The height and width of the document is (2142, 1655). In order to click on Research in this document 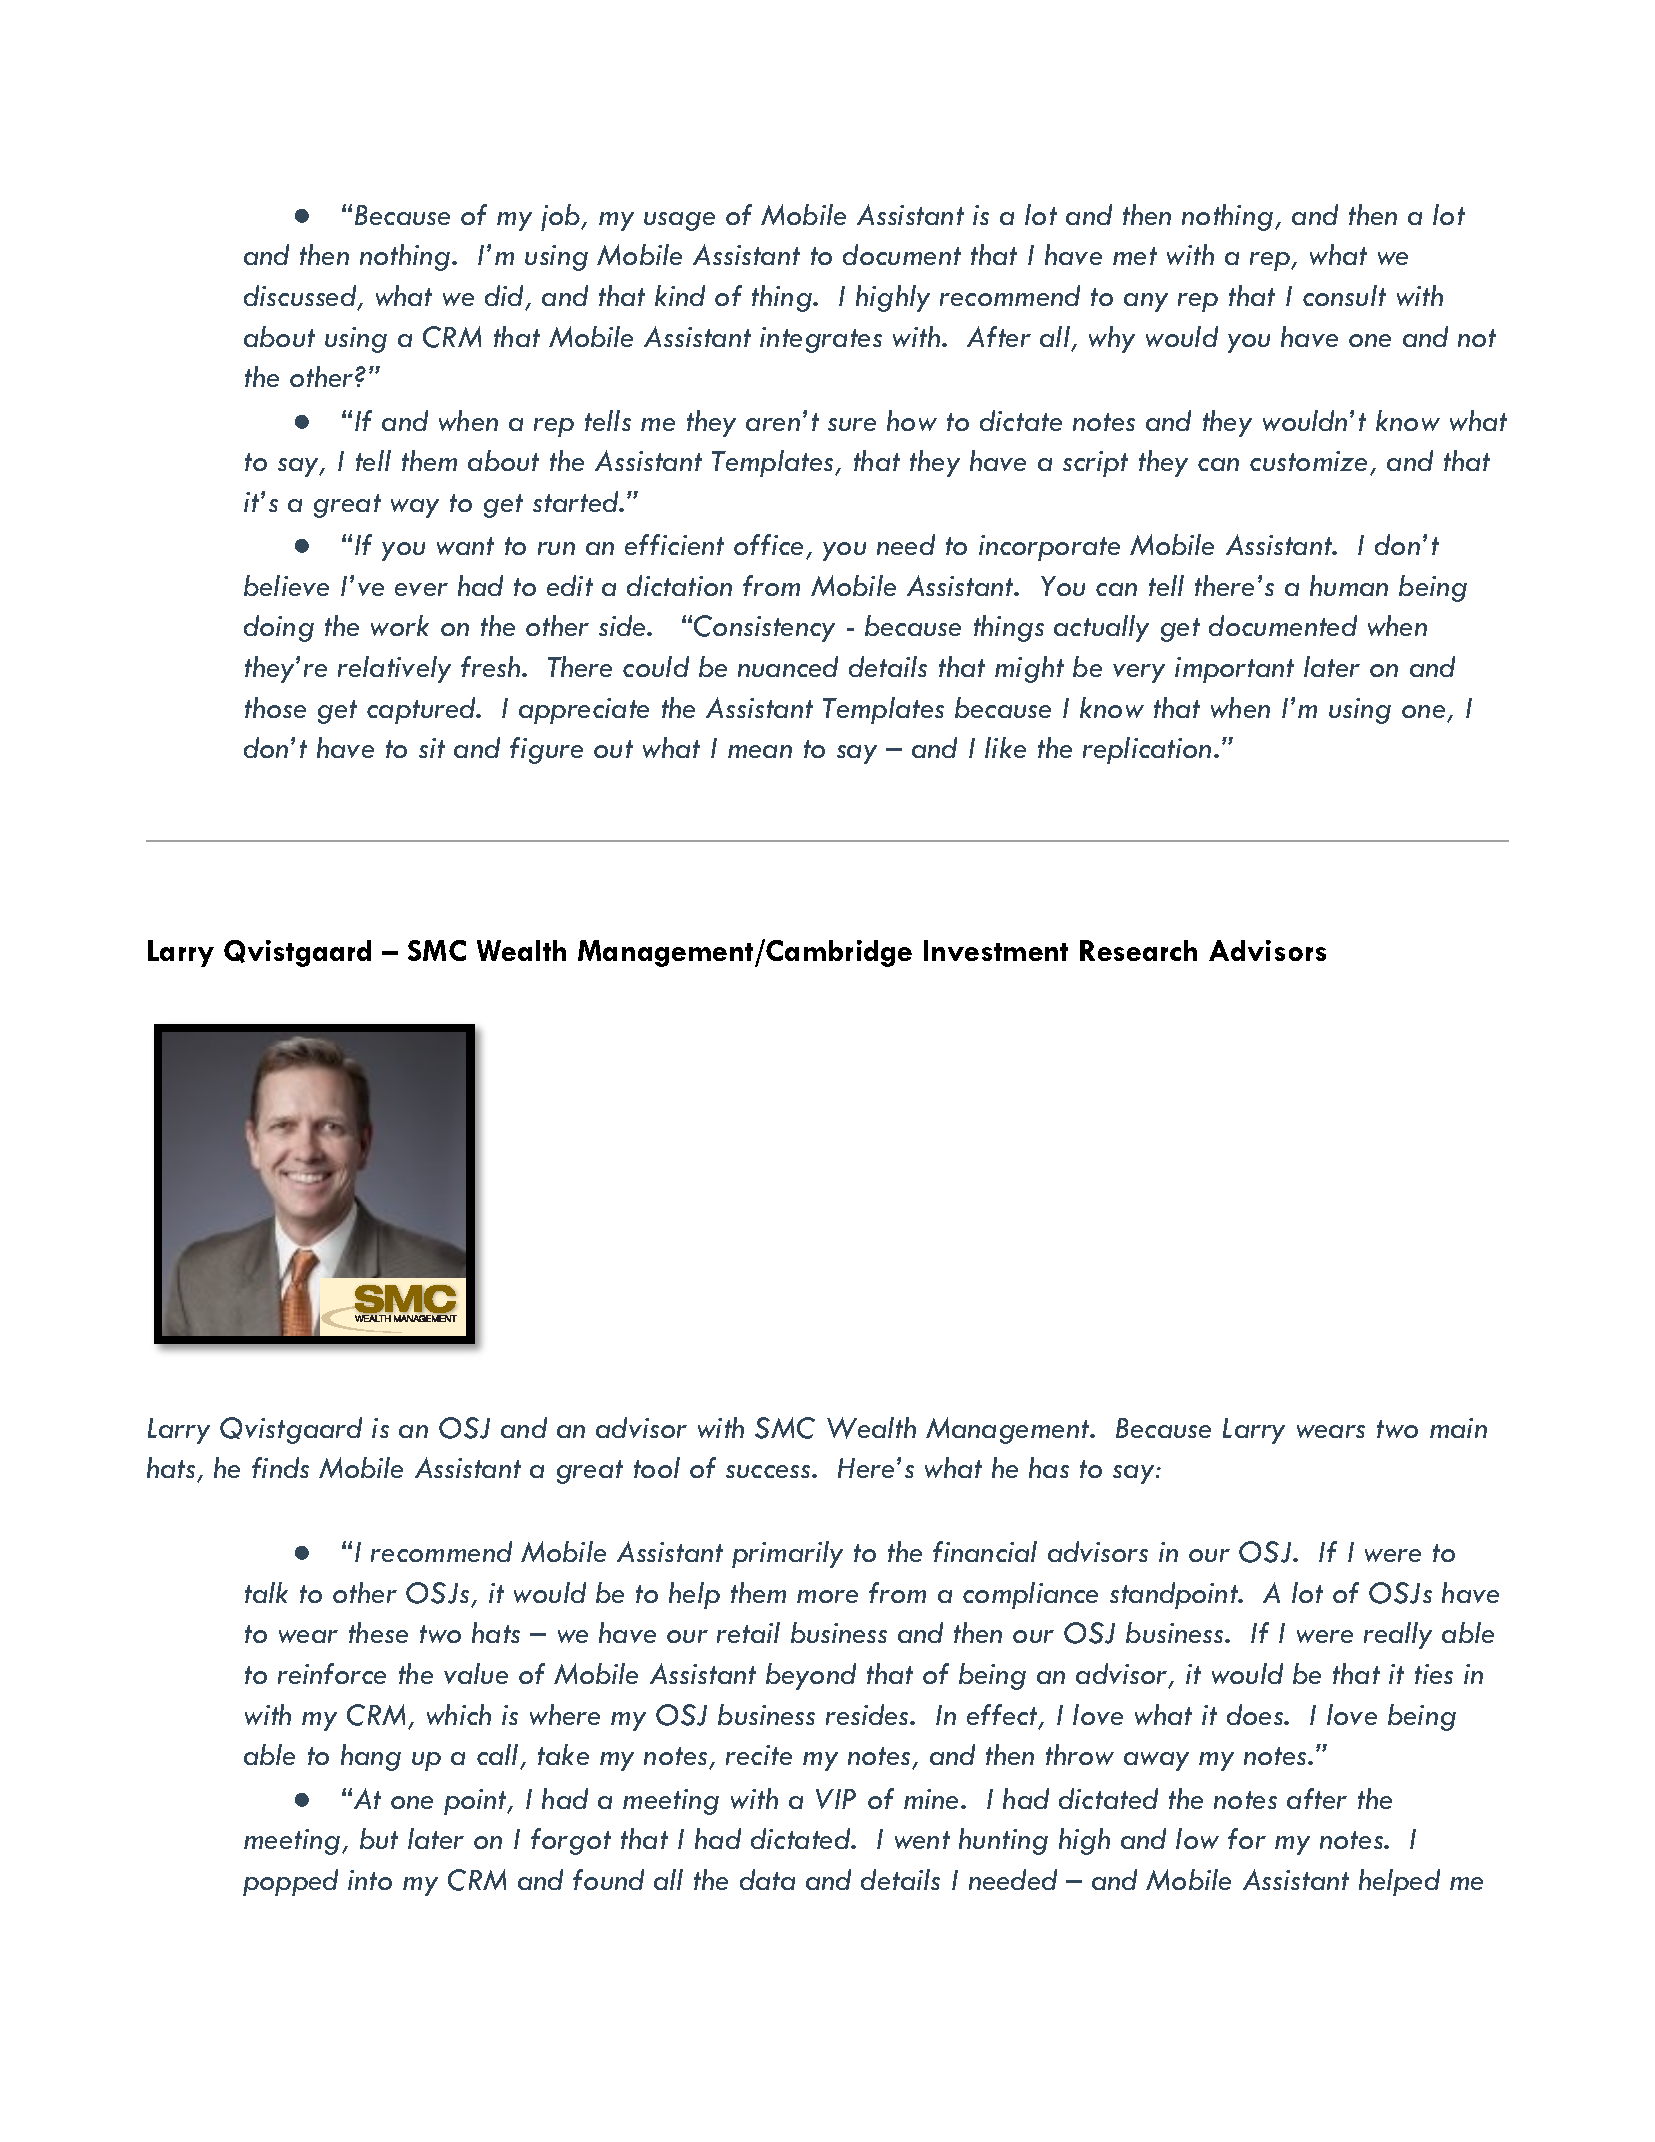, I will do `click(1138, 950)`.
